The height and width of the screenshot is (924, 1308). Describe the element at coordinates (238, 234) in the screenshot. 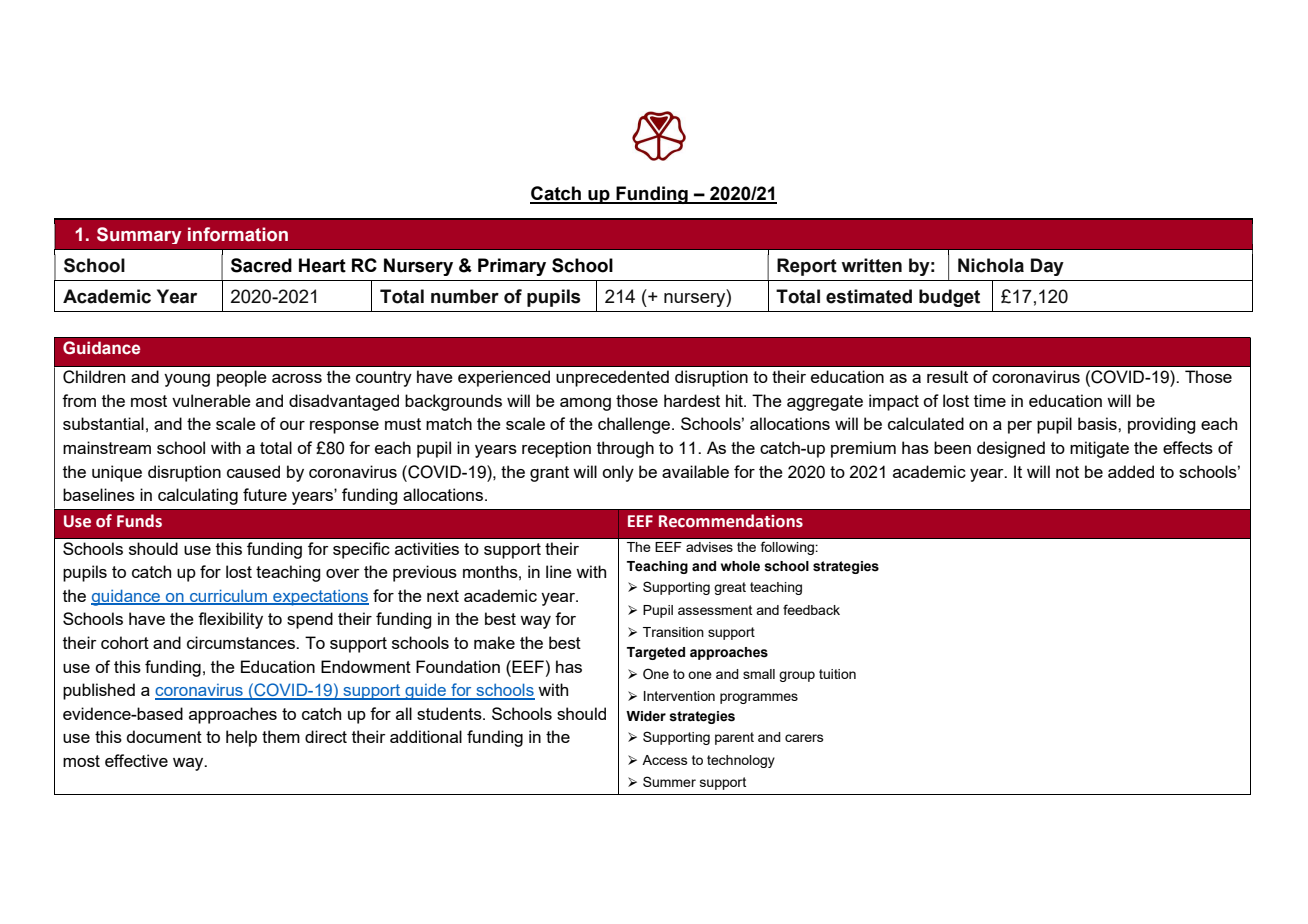

I see `information` at that location.
